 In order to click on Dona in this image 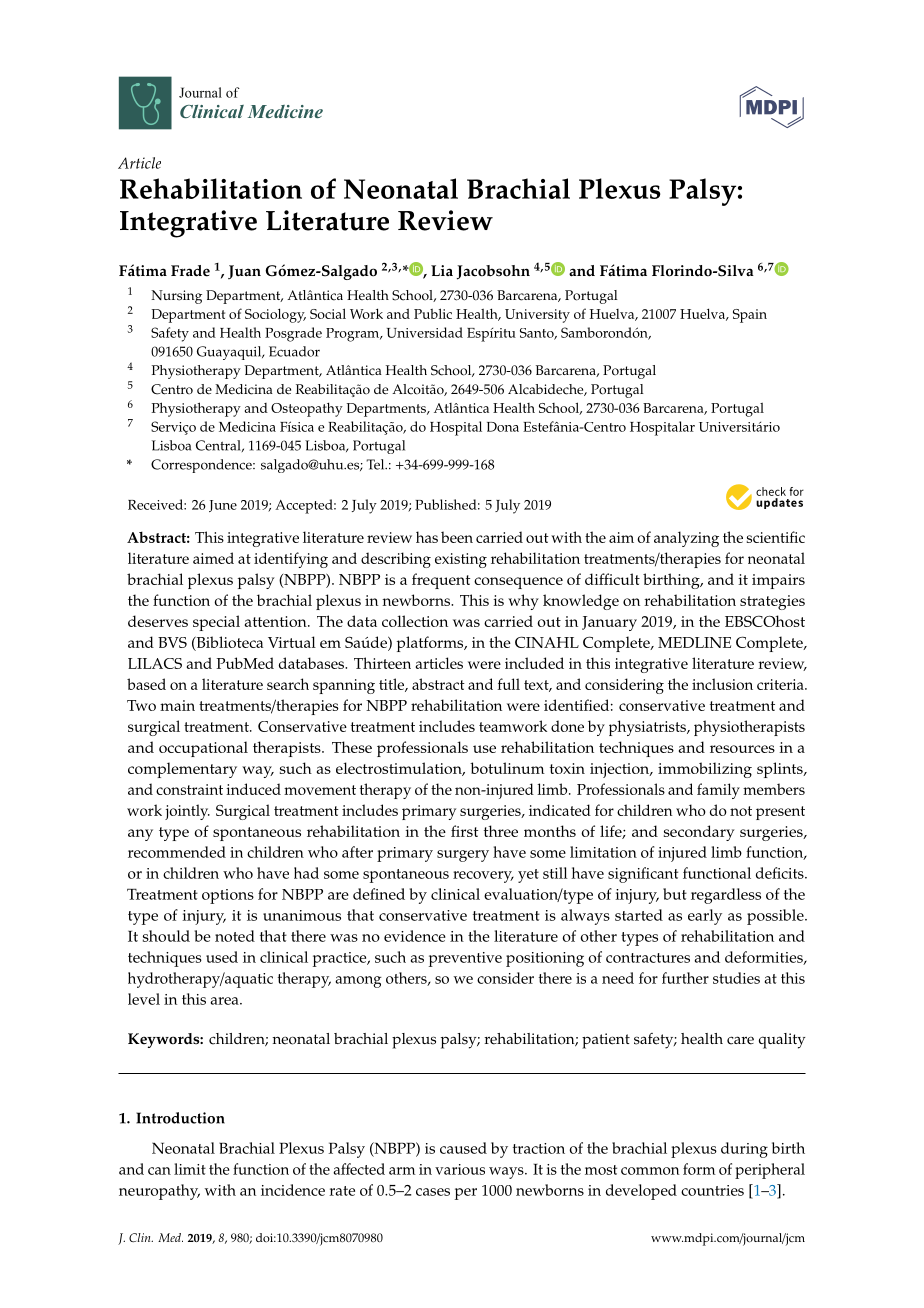, I will do `click(503, 427)`.
